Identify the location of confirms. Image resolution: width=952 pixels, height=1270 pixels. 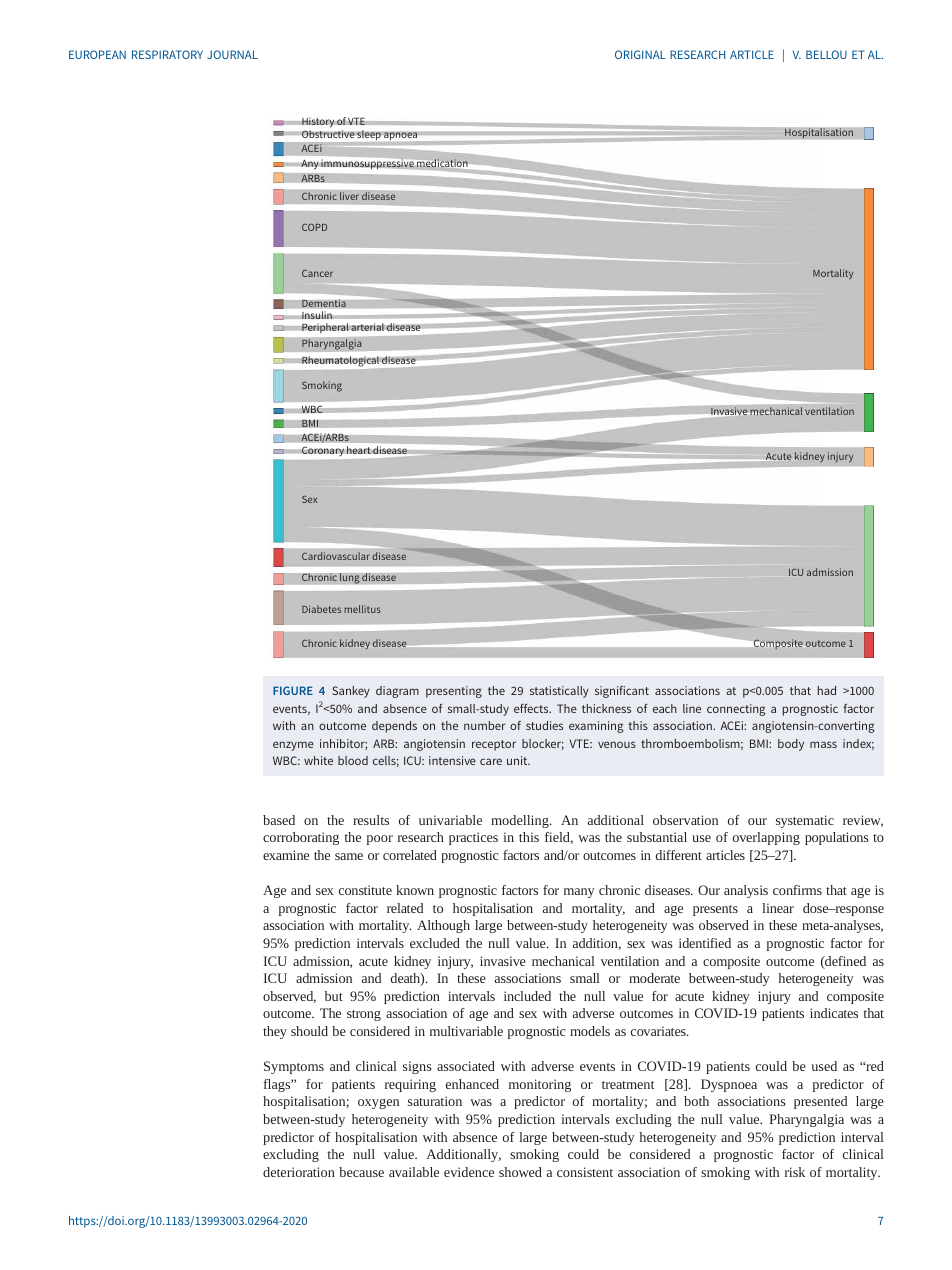
(797, 890).
